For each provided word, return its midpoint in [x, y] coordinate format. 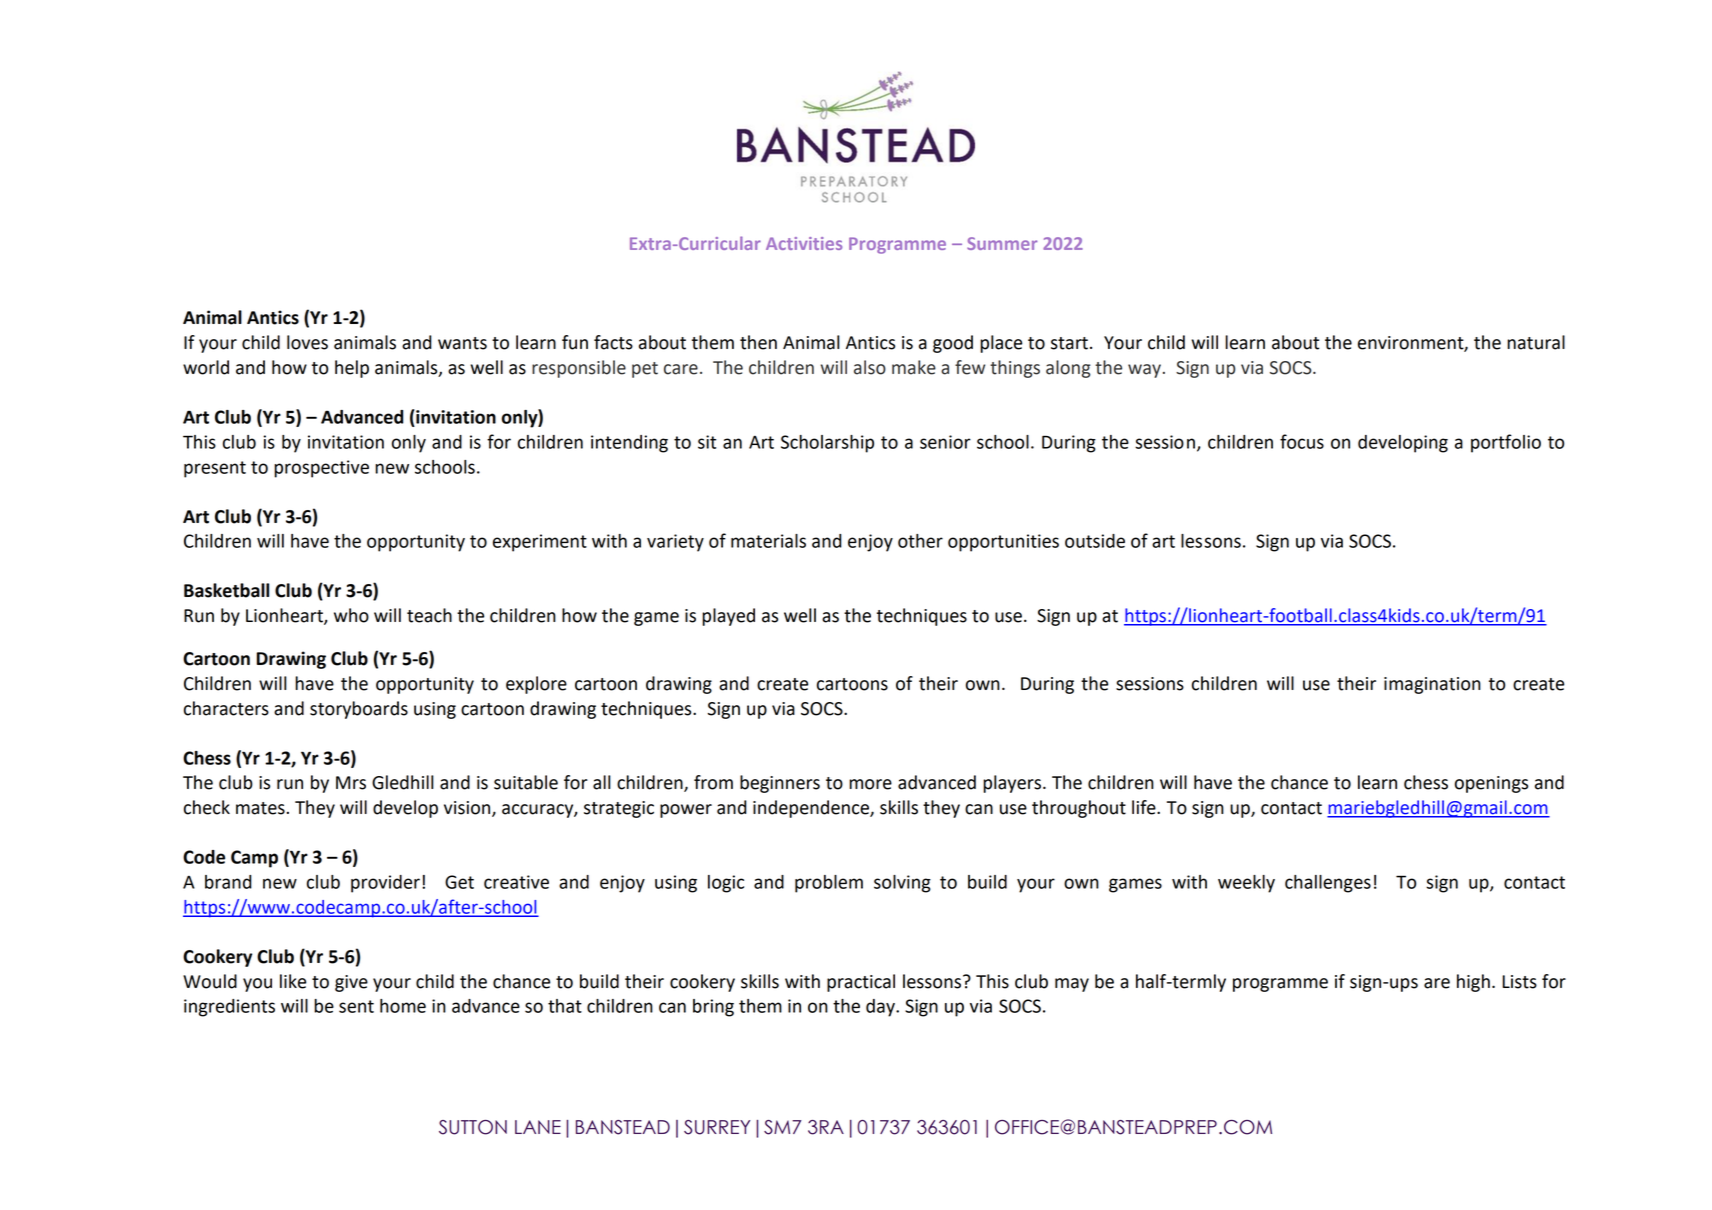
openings [1491, 784]
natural [1536, 342]
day [881, 1008]
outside [1095, 541]
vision [468, 809]
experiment [540, 543]
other [920, 541]
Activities [804, 243]
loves [307, 342]
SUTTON [473, 1127]
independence [812, 809]
